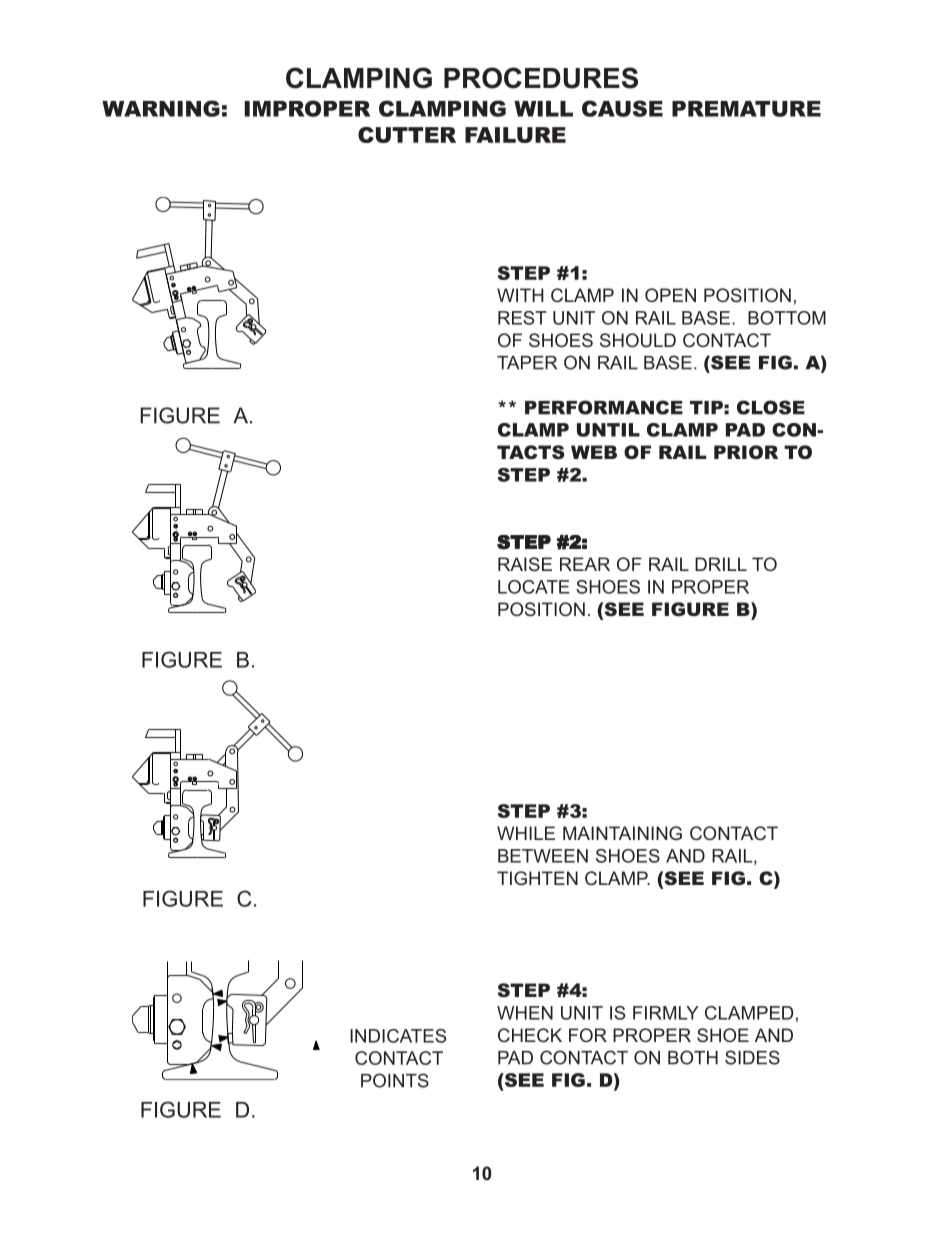 The image size is (952, 1233). Describe the element at coordinates (398, 1036) in the document. I see `INDICATES` at that location.
